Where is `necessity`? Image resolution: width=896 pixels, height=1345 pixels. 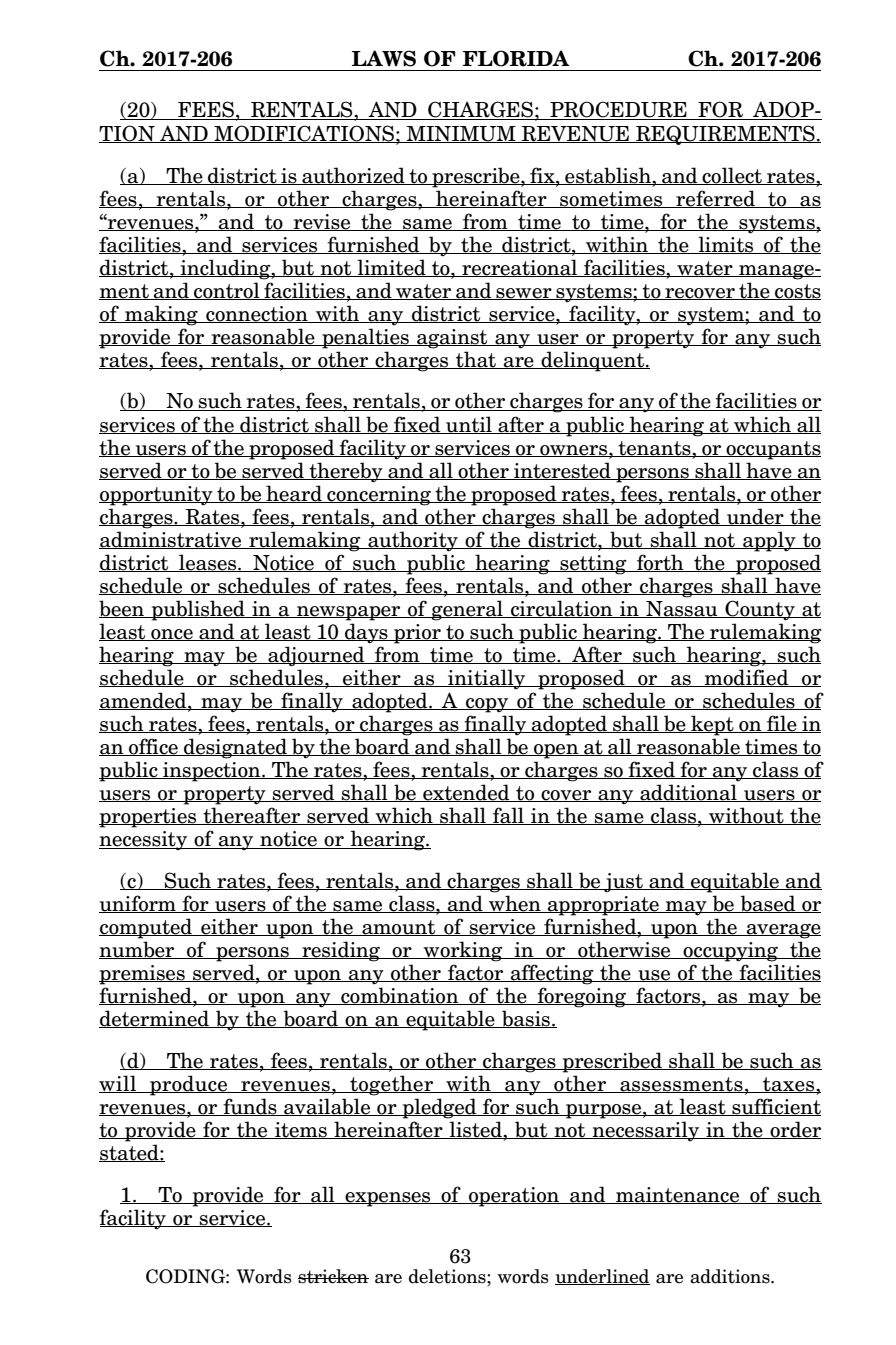
necessity is located at coordinates (144, 840).
